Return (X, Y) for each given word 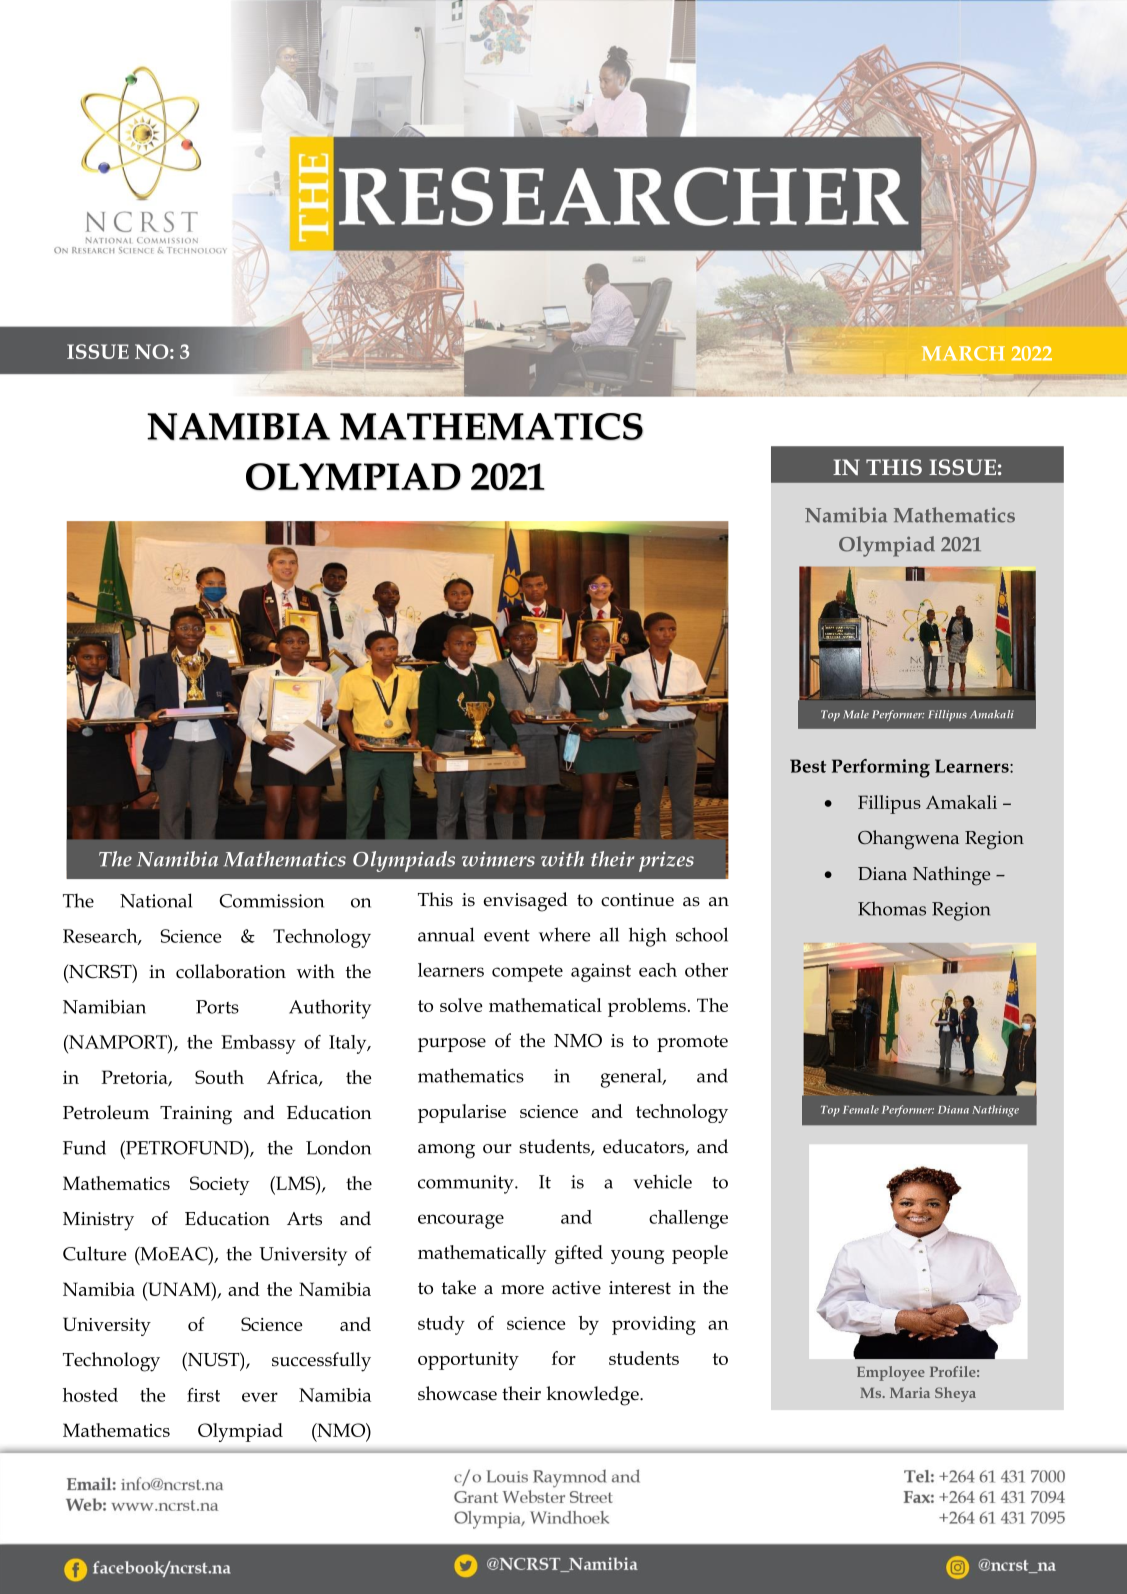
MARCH (963, 353)
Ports (217, 1007)
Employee (891, 1373)
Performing (881, 768)
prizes (666, 861)
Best (808, 766)
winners (498, 859)
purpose (452, 1045)
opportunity (468, 1361)
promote (692, 1043)
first (203, 1395)
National (156, 900)
